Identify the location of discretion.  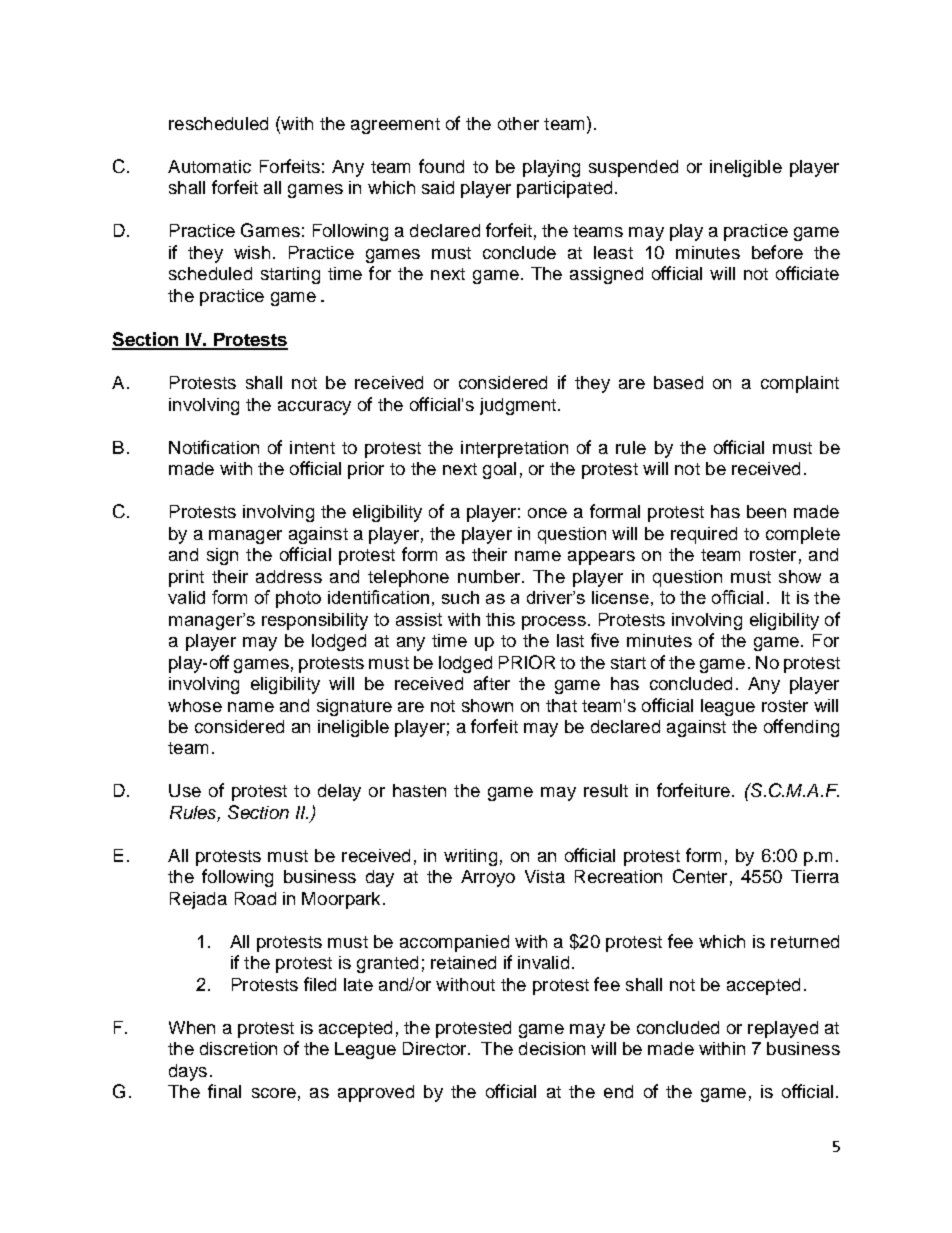
(238, 1048).
